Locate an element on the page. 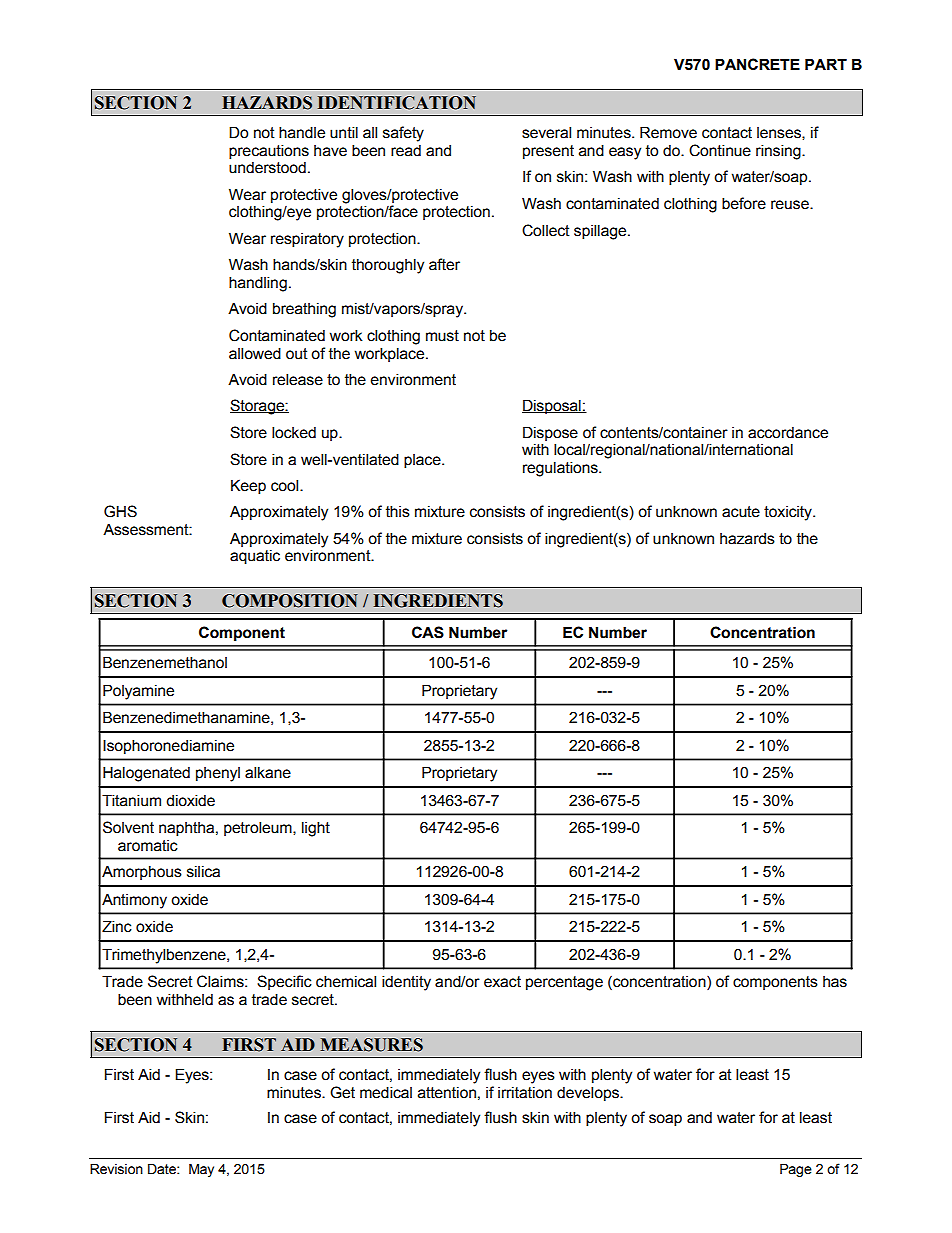  silica is located at coordinates (203, 872).
